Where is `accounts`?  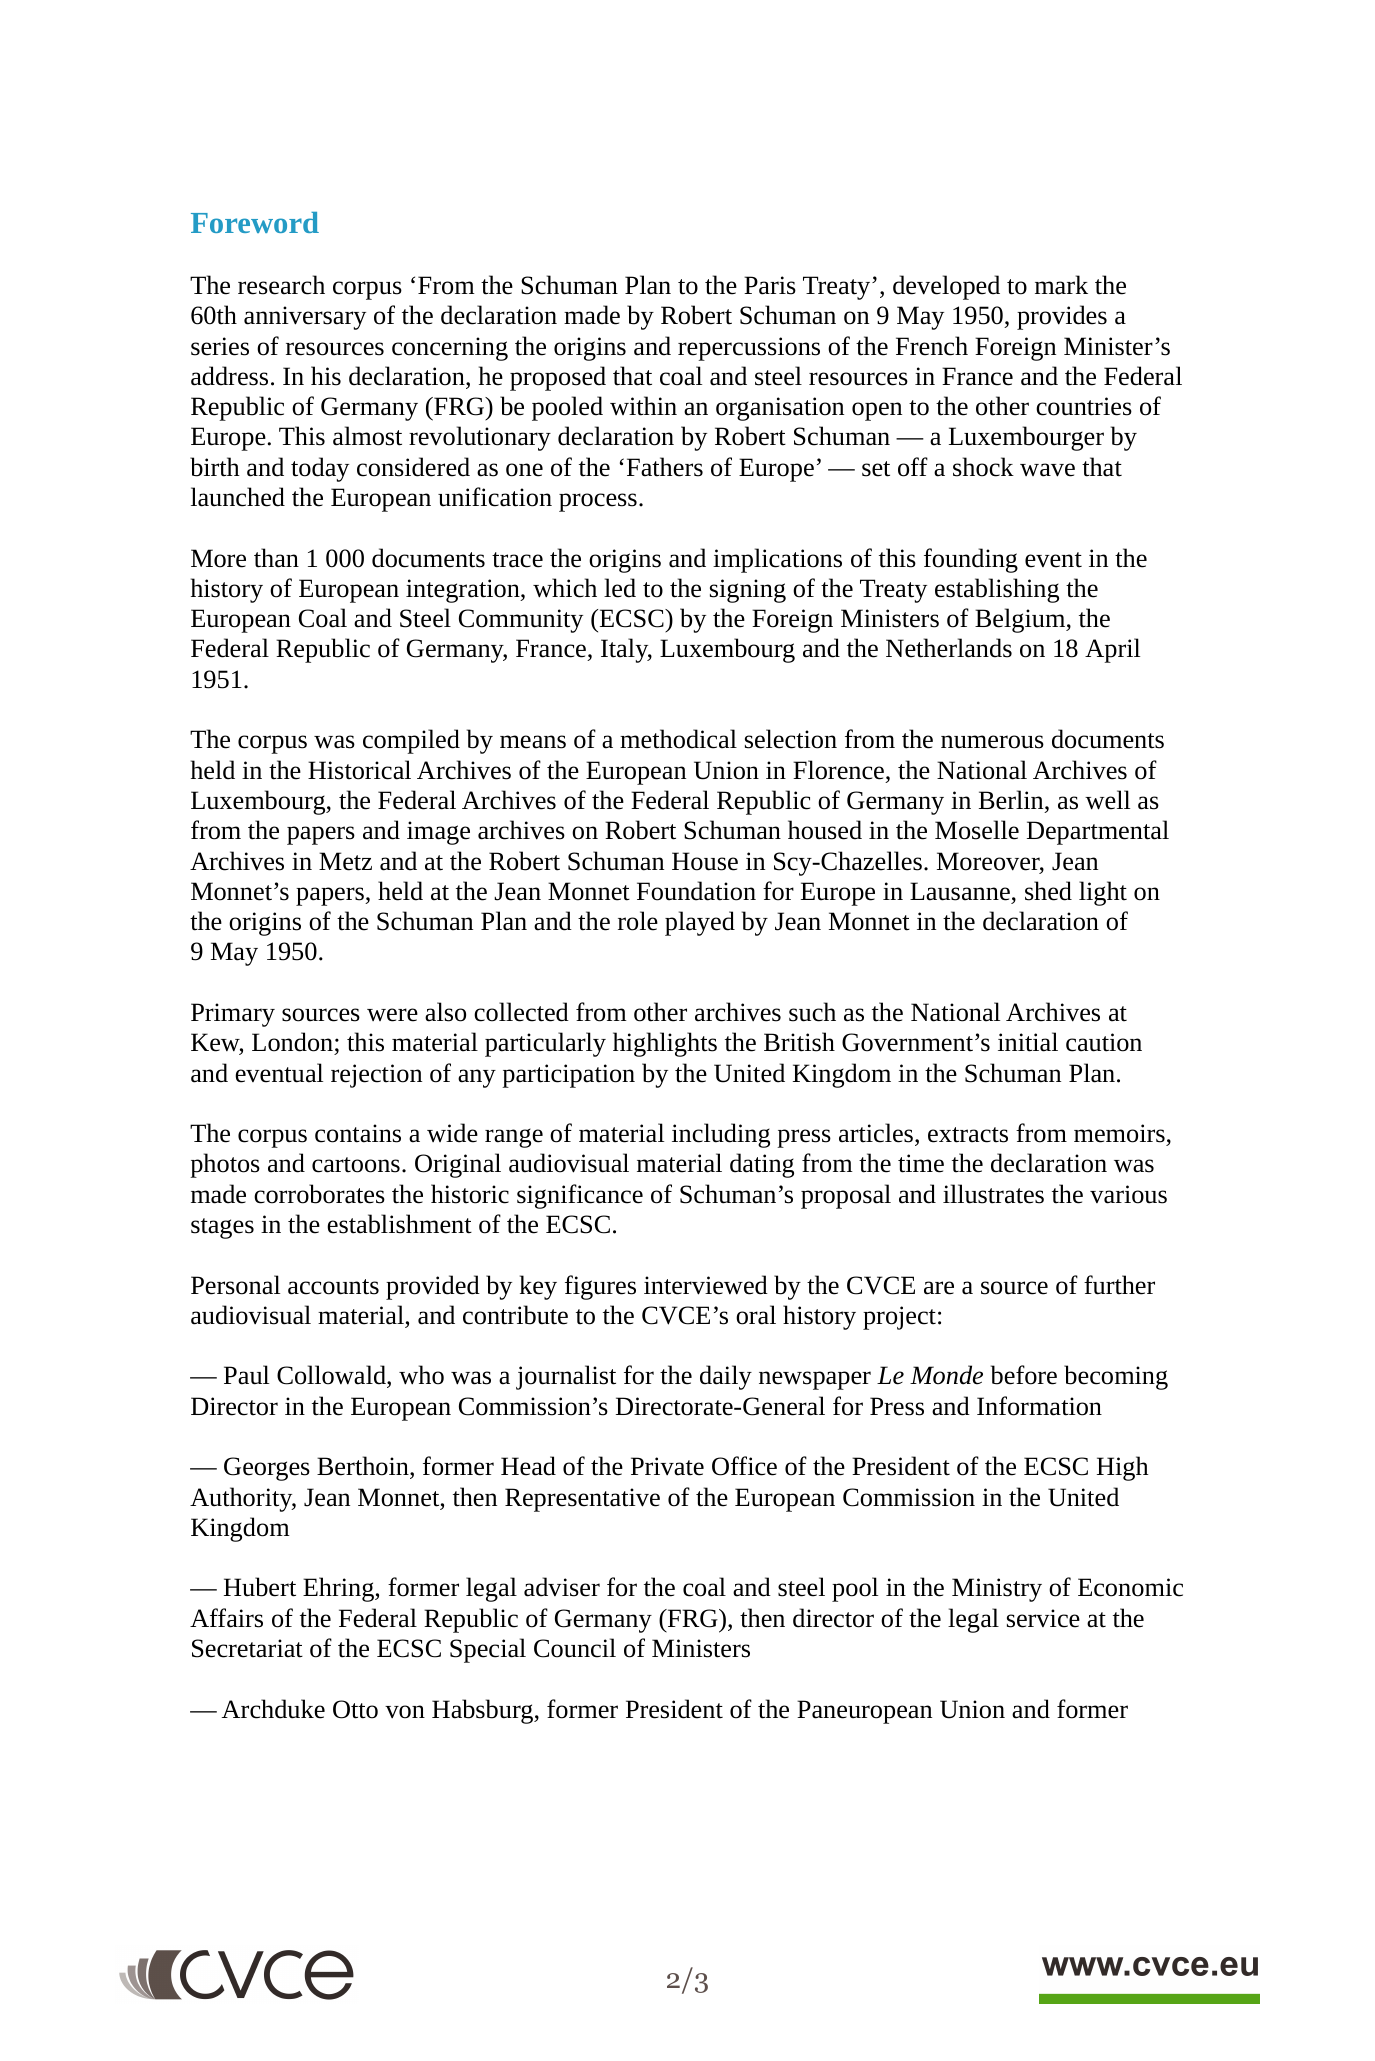 accounts is located at coordinates (333, 1287).
